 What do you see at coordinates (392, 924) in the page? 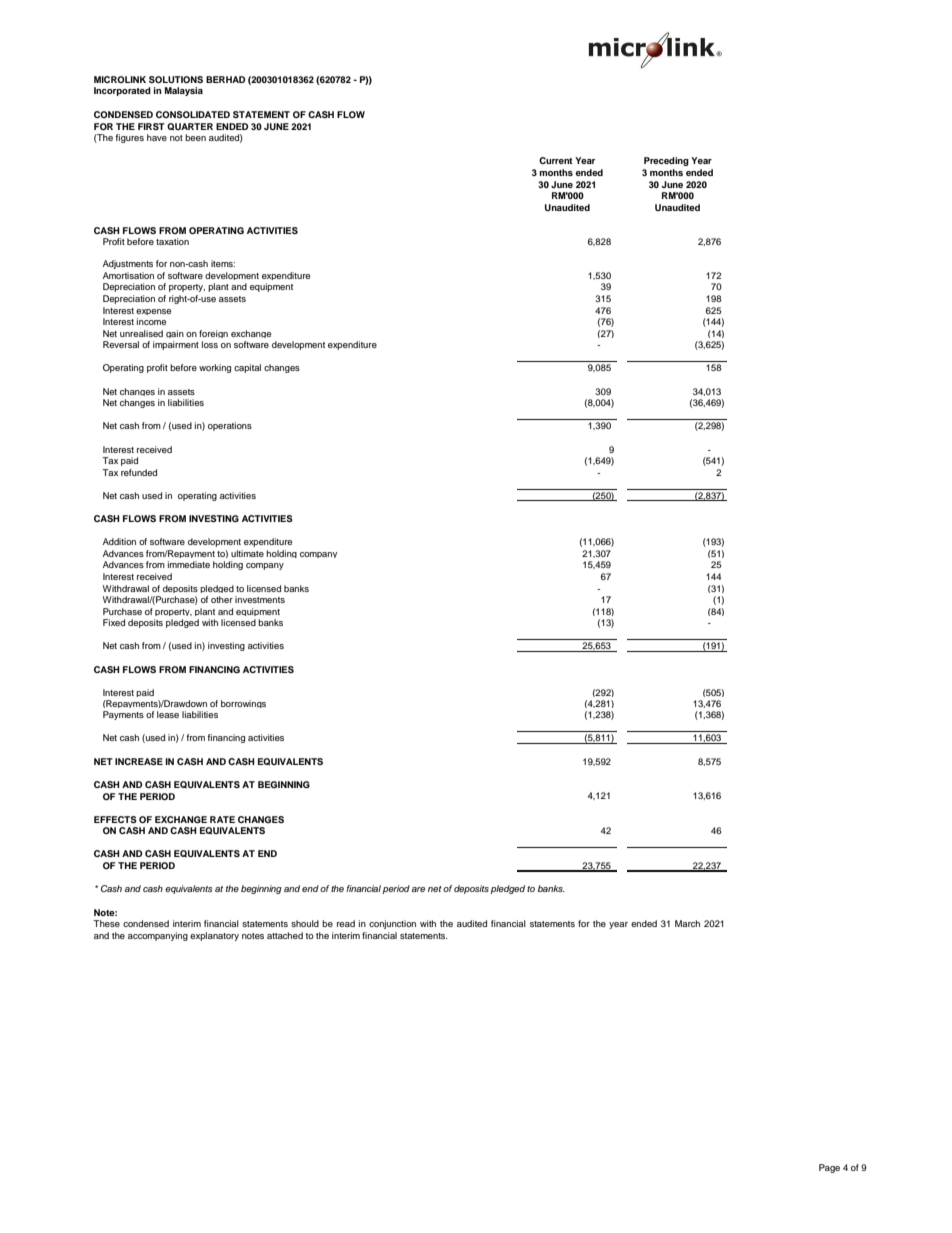
I see `conjunction` at bounding box center [392, 924].
